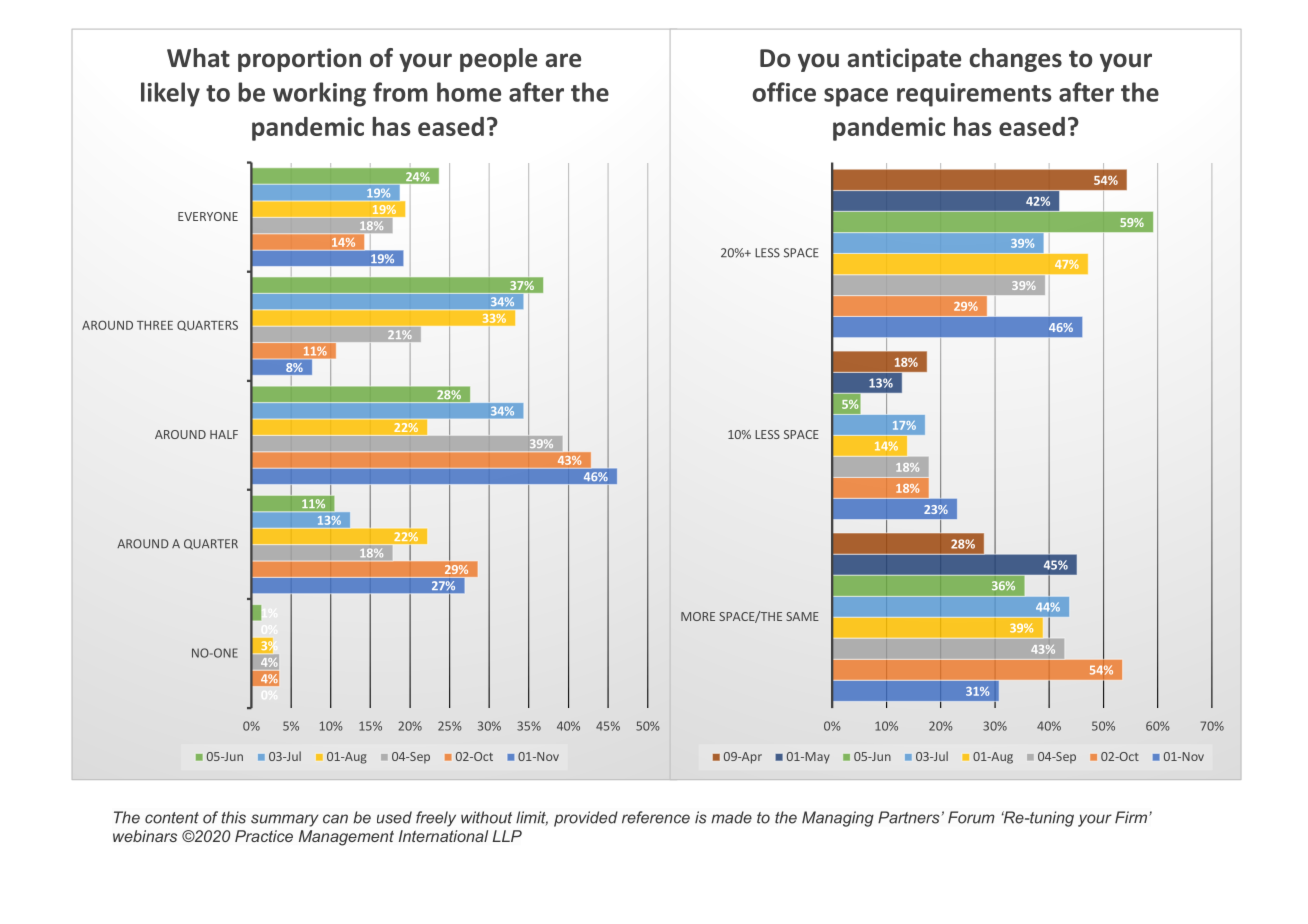 The width and height of the screenshot is (1308, 924). I want to click on Partners, so click(909, 817).
